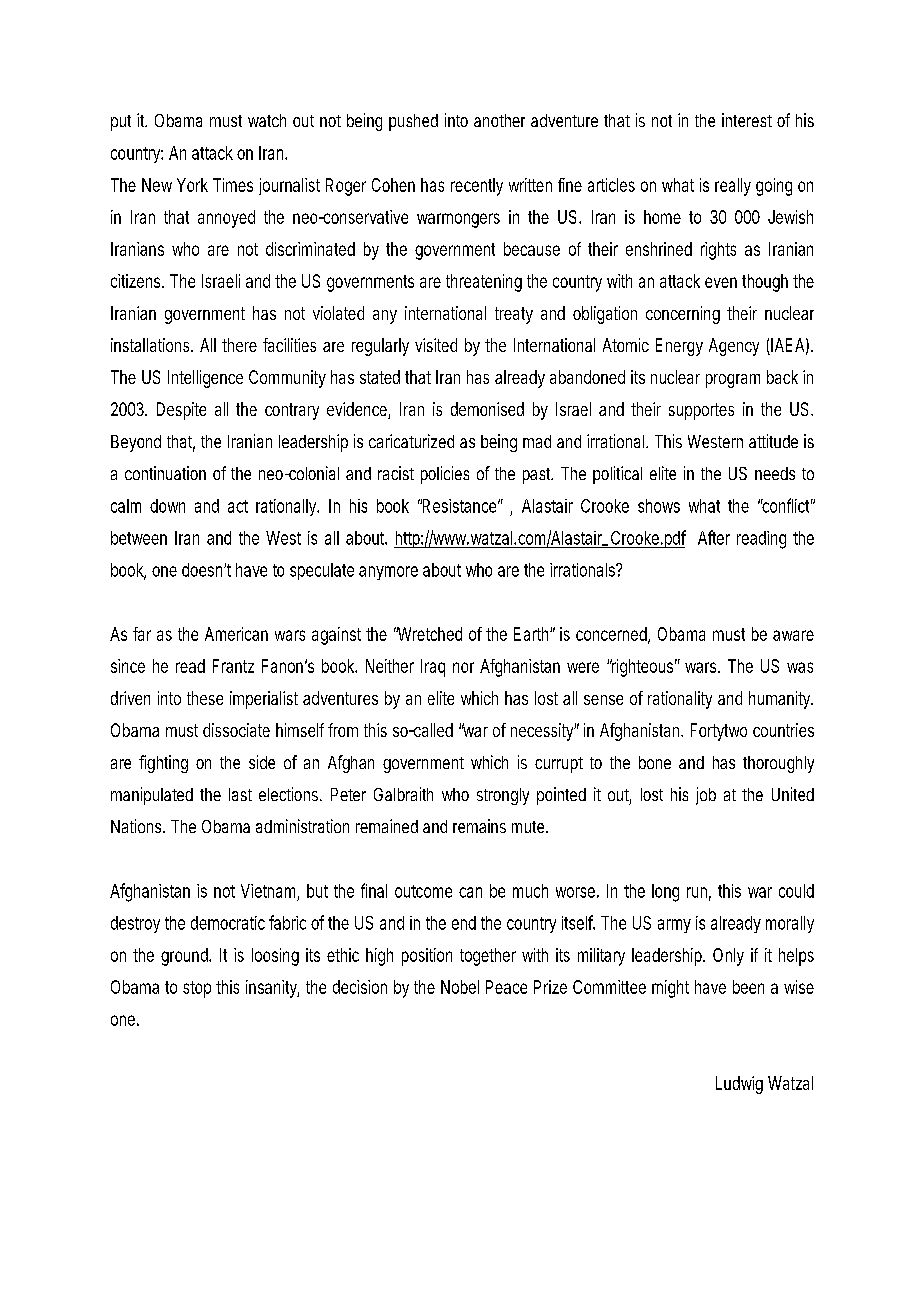 The image size is (924, 1308). I want to click on fighting, so click(163, 764).
